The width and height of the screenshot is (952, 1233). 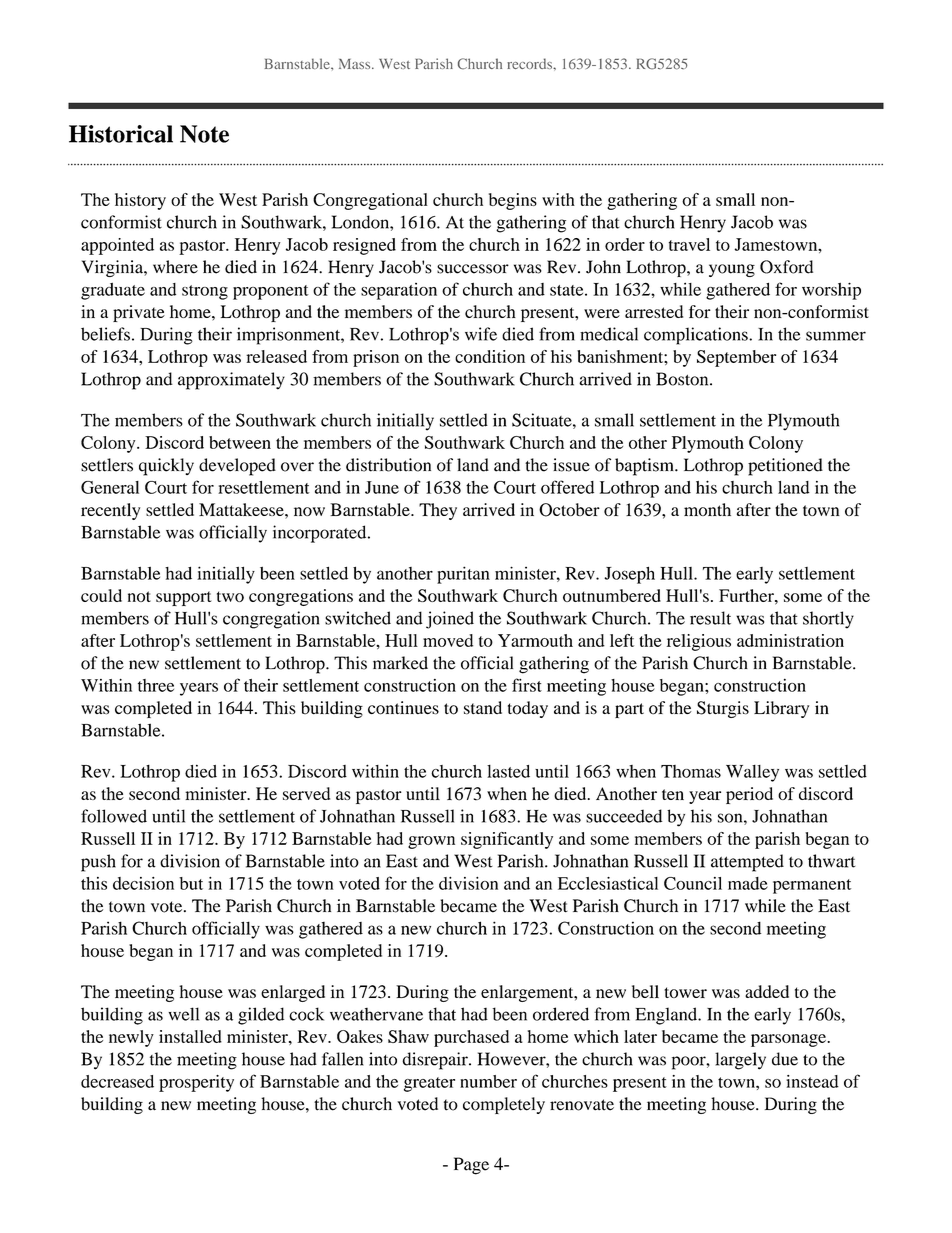 I want to click on Mass, so click(x=356, y=64).
